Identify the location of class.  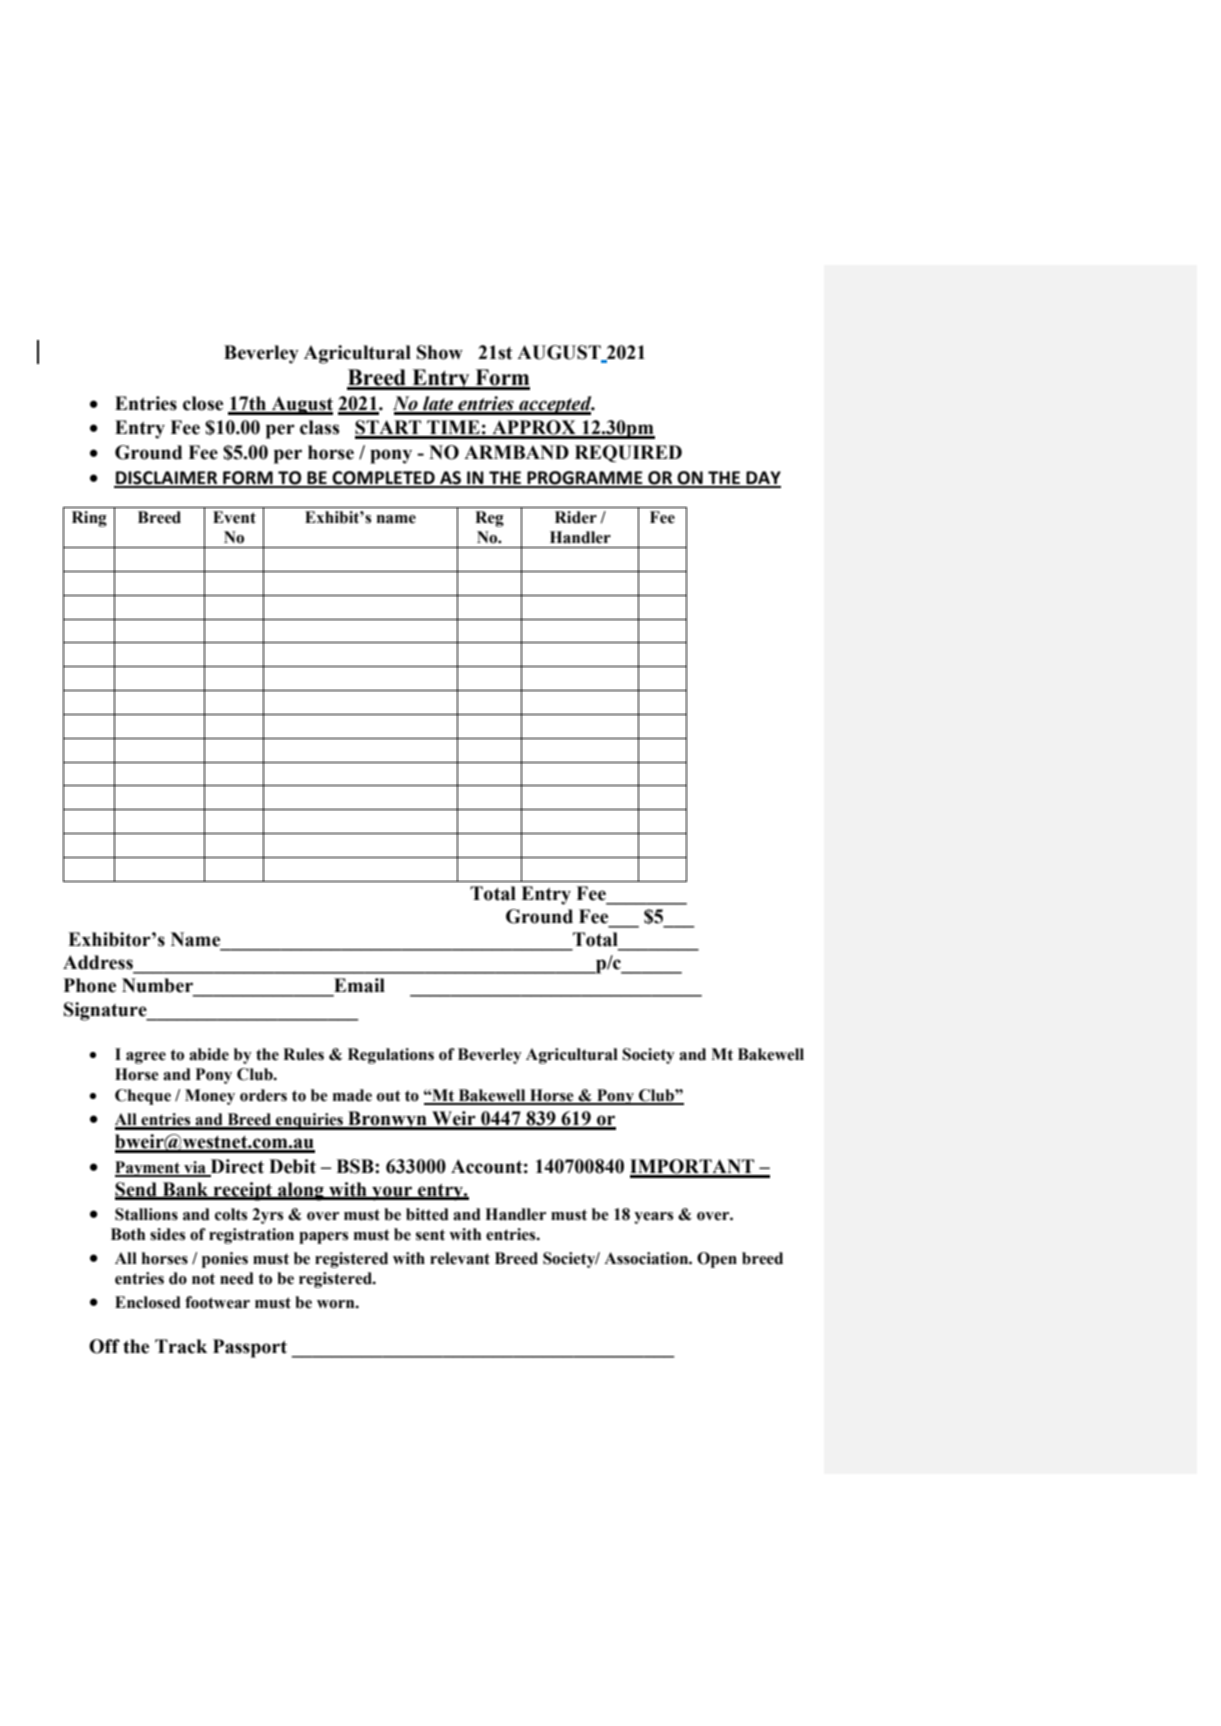
(319, 427).
